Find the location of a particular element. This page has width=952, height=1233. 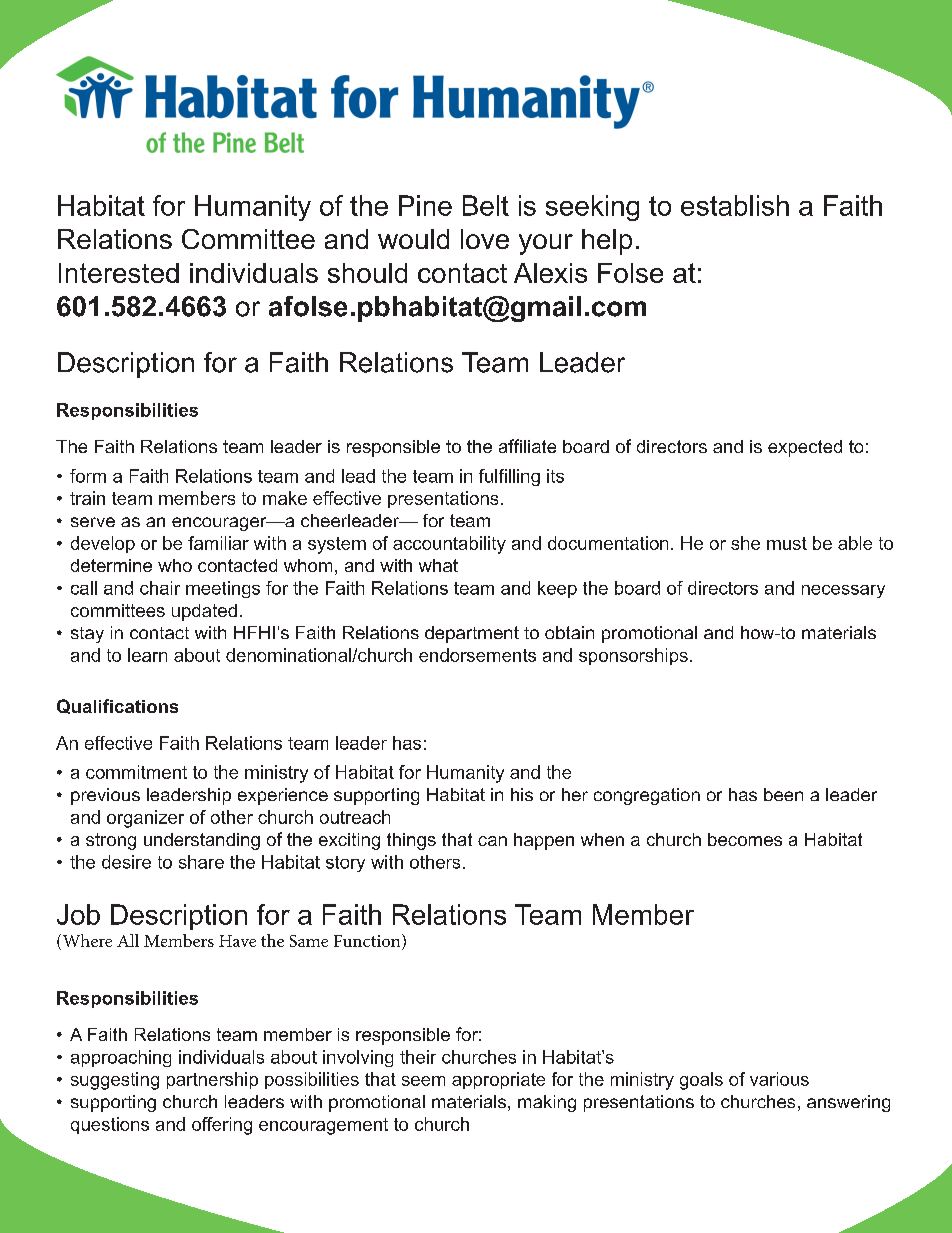

partnership is located at coordinates (212, 1080).
